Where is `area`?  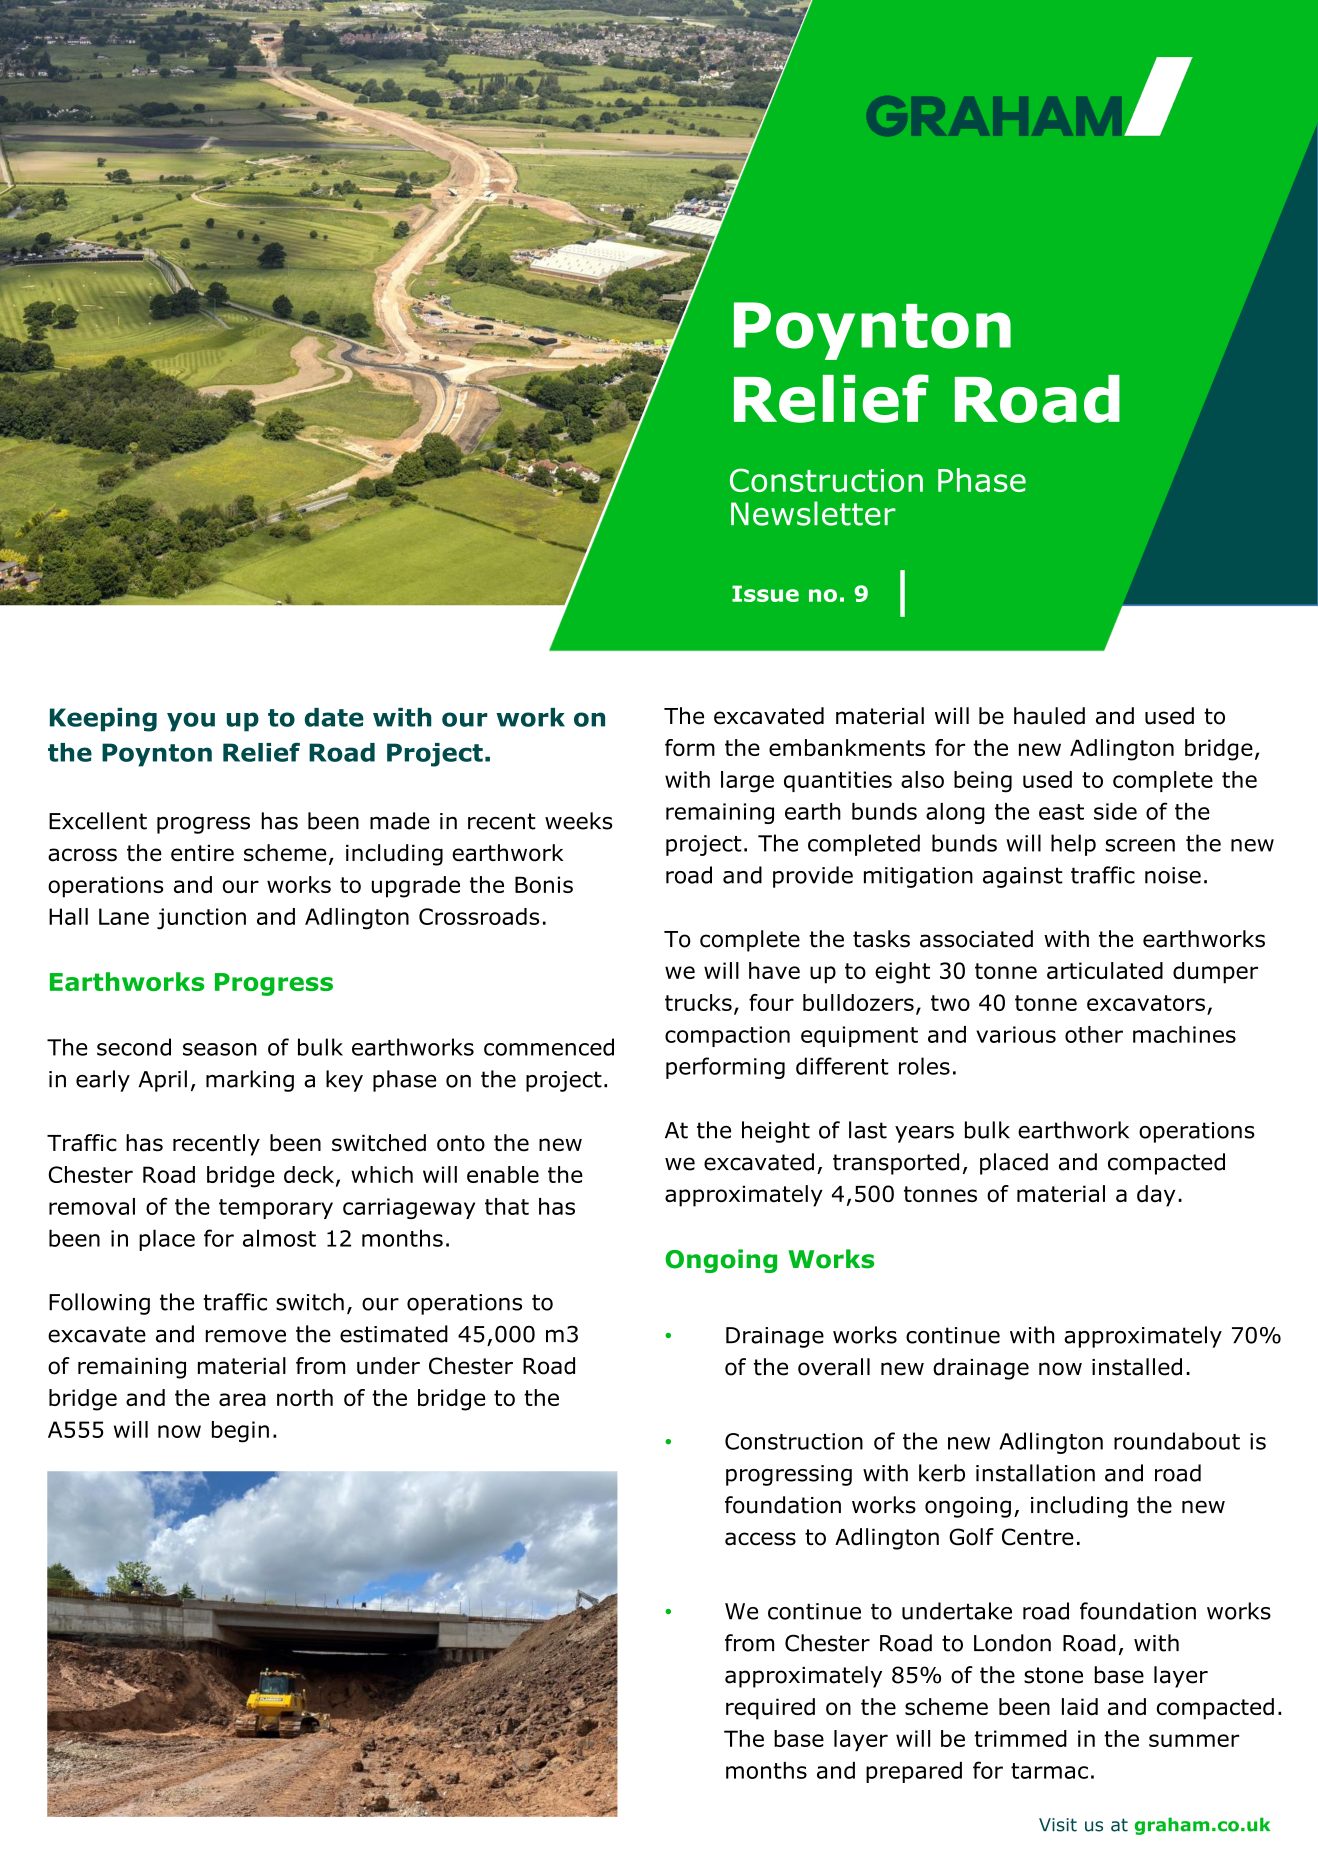
area is located at coordinates (242, 1399).
